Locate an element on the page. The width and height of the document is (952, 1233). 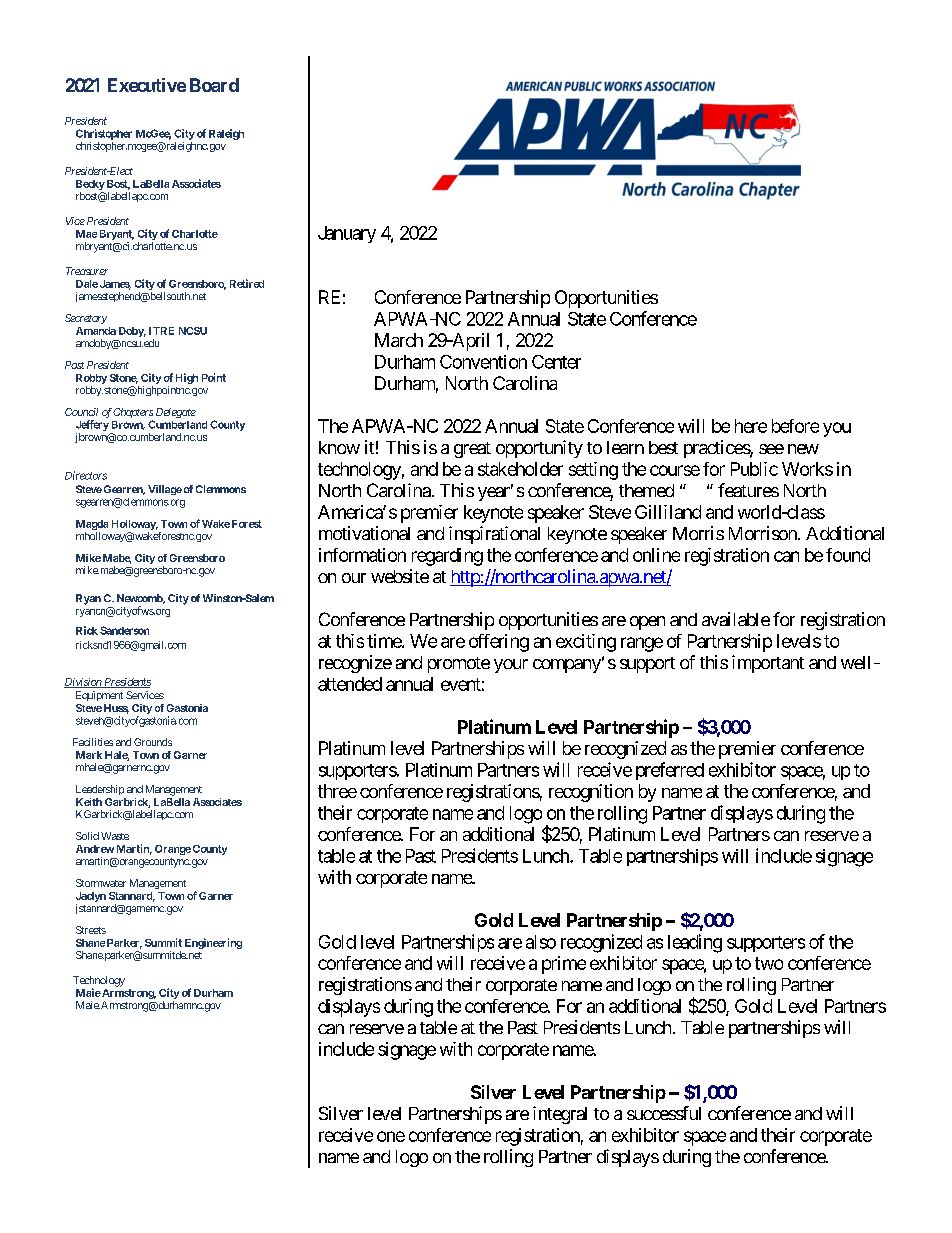
Board is located at coordinates (214, 85).
